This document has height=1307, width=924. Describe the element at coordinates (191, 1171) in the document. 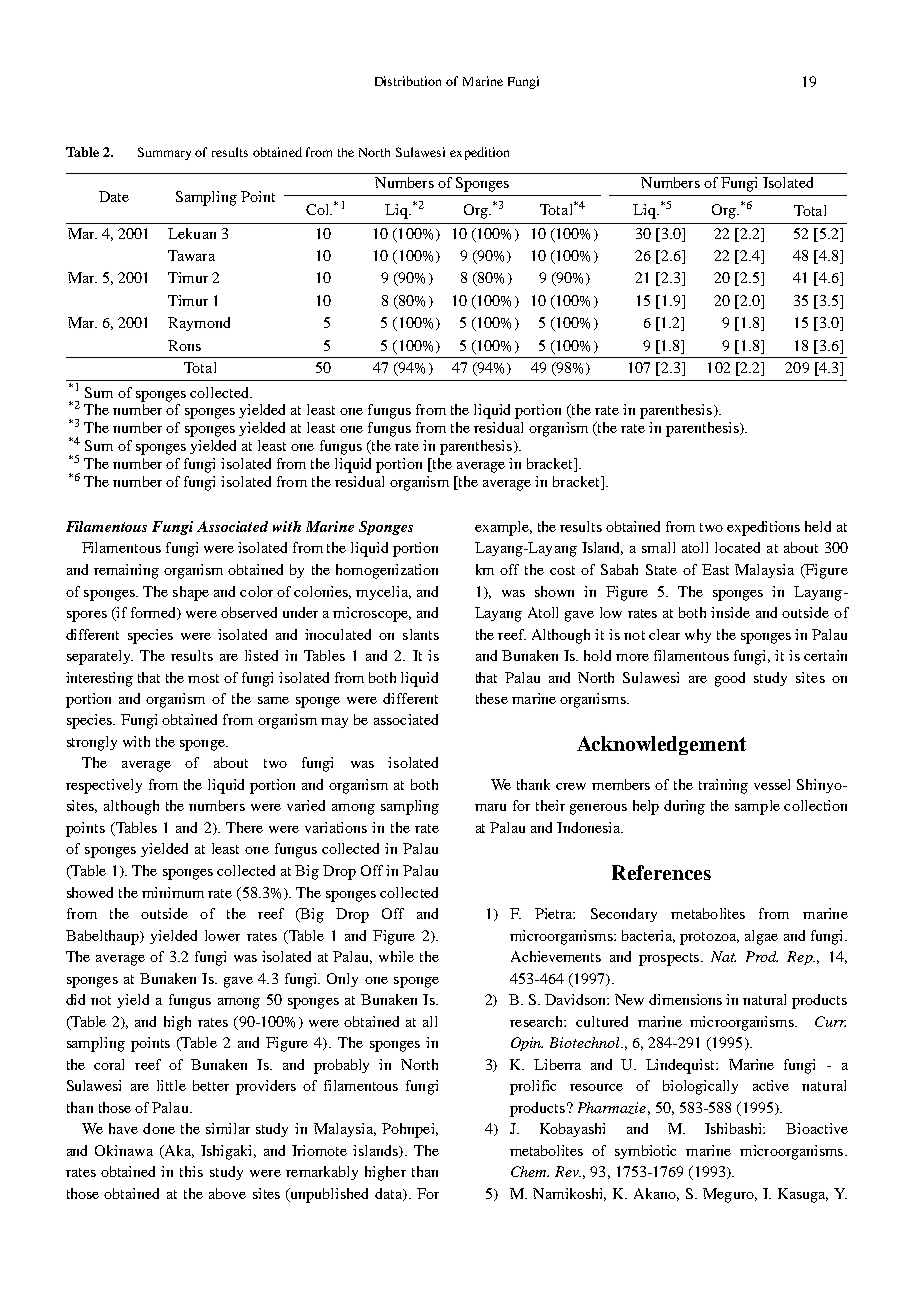

I see `this` at that location.
